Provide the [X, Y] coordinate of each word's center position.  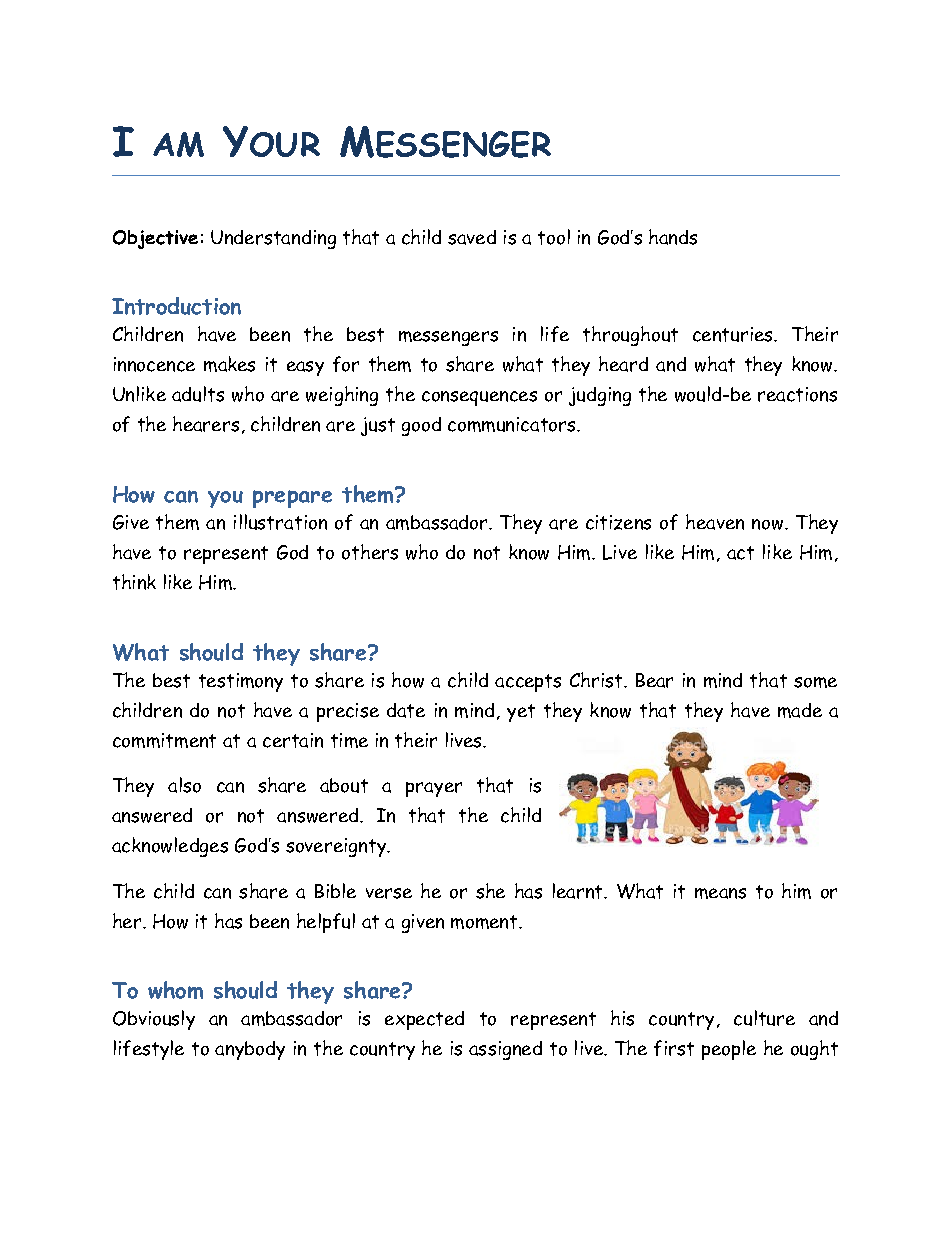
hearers [206, 424]
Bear [654, 680]
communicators [513, 424]
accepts [528, 683]
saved [472, 237]
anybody [250, 1050]
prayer [434, 789]
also [184, 785]
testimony [241, 682]
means [720, 893]
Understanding [273, 239]
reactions [797, 394]
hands [673, 237]
